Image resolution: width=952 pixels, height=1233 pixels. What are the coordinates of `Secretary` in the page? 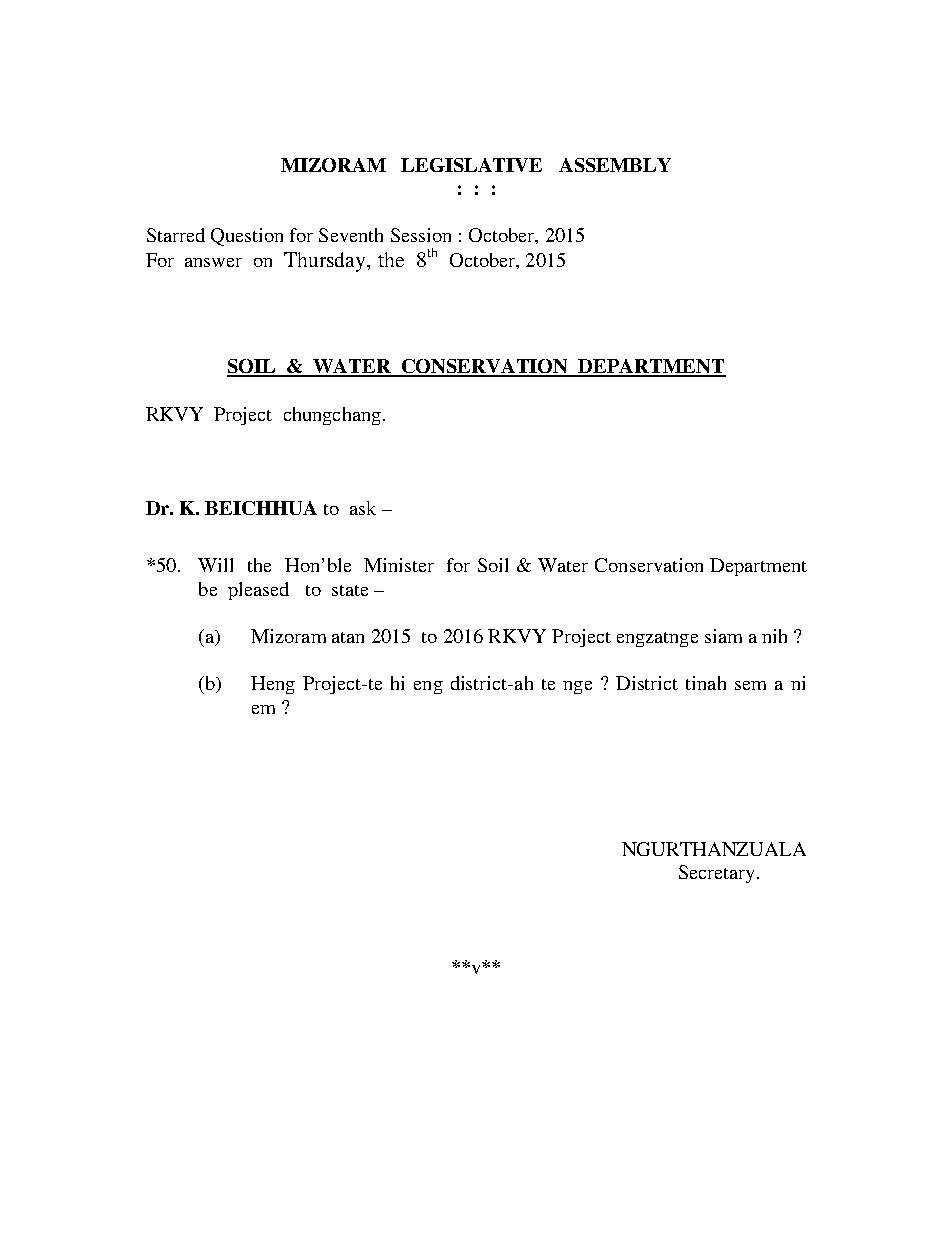 It's located at (718, 874).
